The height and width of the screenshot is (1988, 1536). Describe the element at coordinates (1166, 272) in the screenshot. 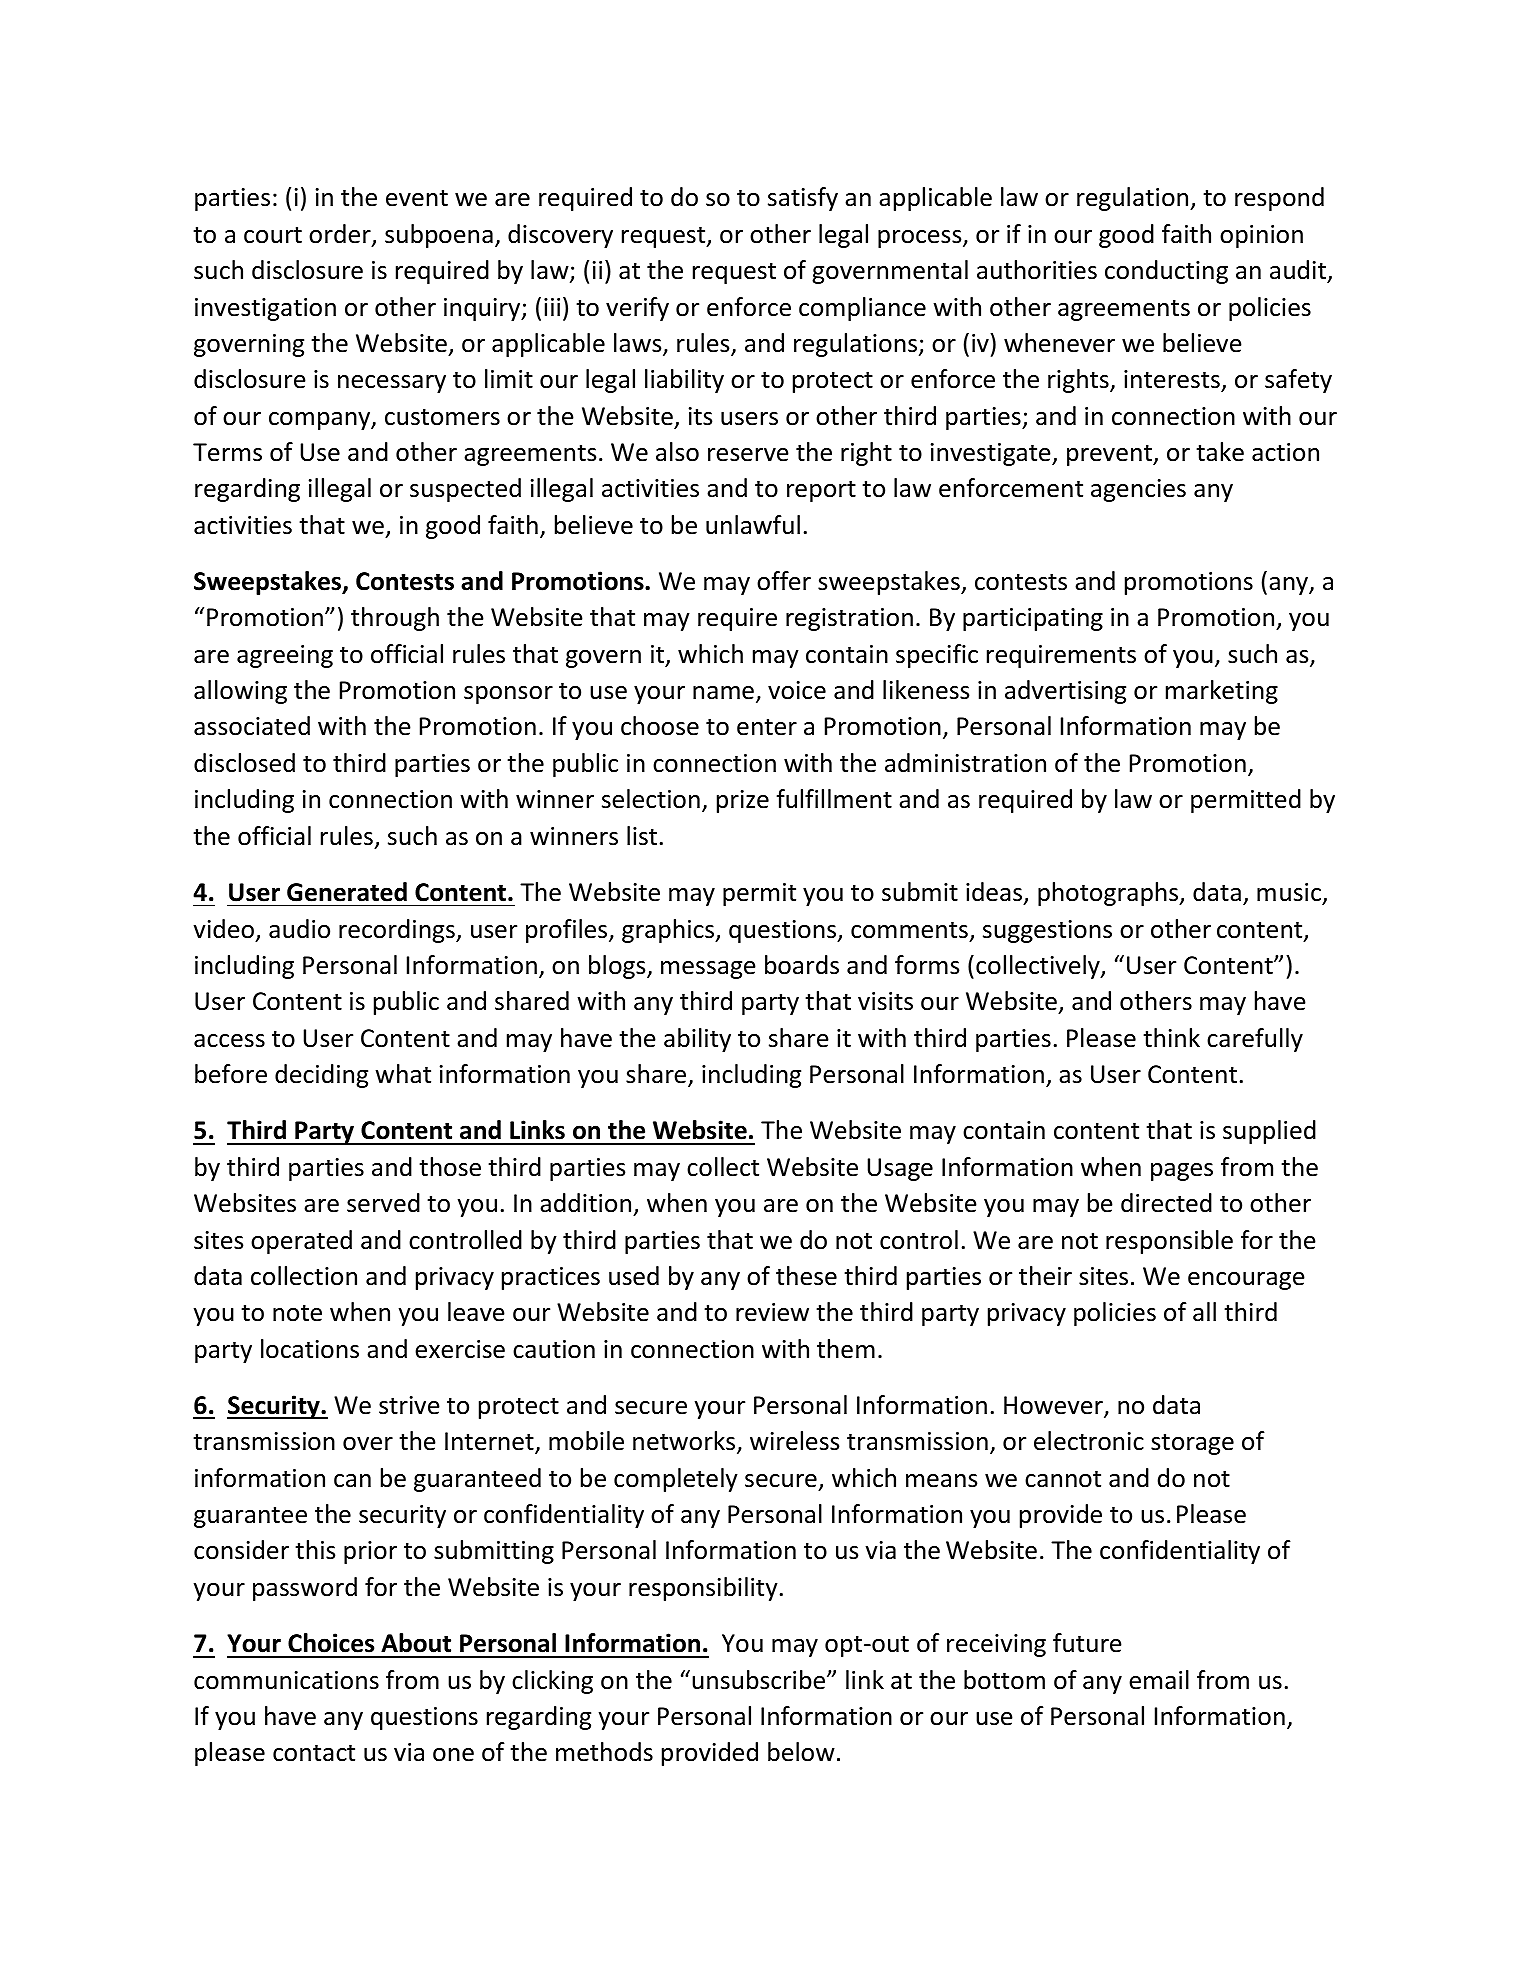

I see `conducting` at that location.
